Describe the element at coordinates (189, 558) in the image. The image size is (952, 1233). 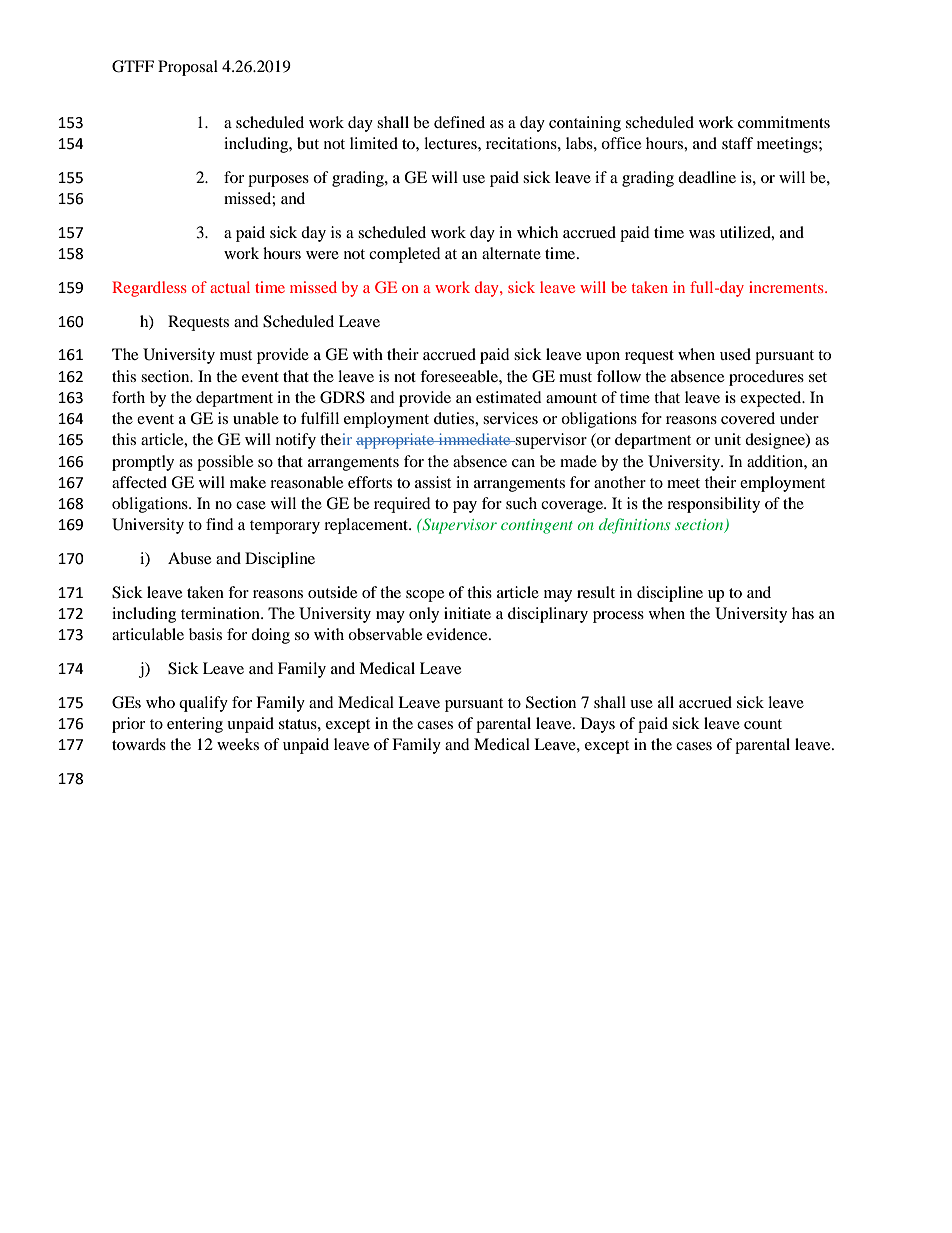
I see `Abuse` at that location.
